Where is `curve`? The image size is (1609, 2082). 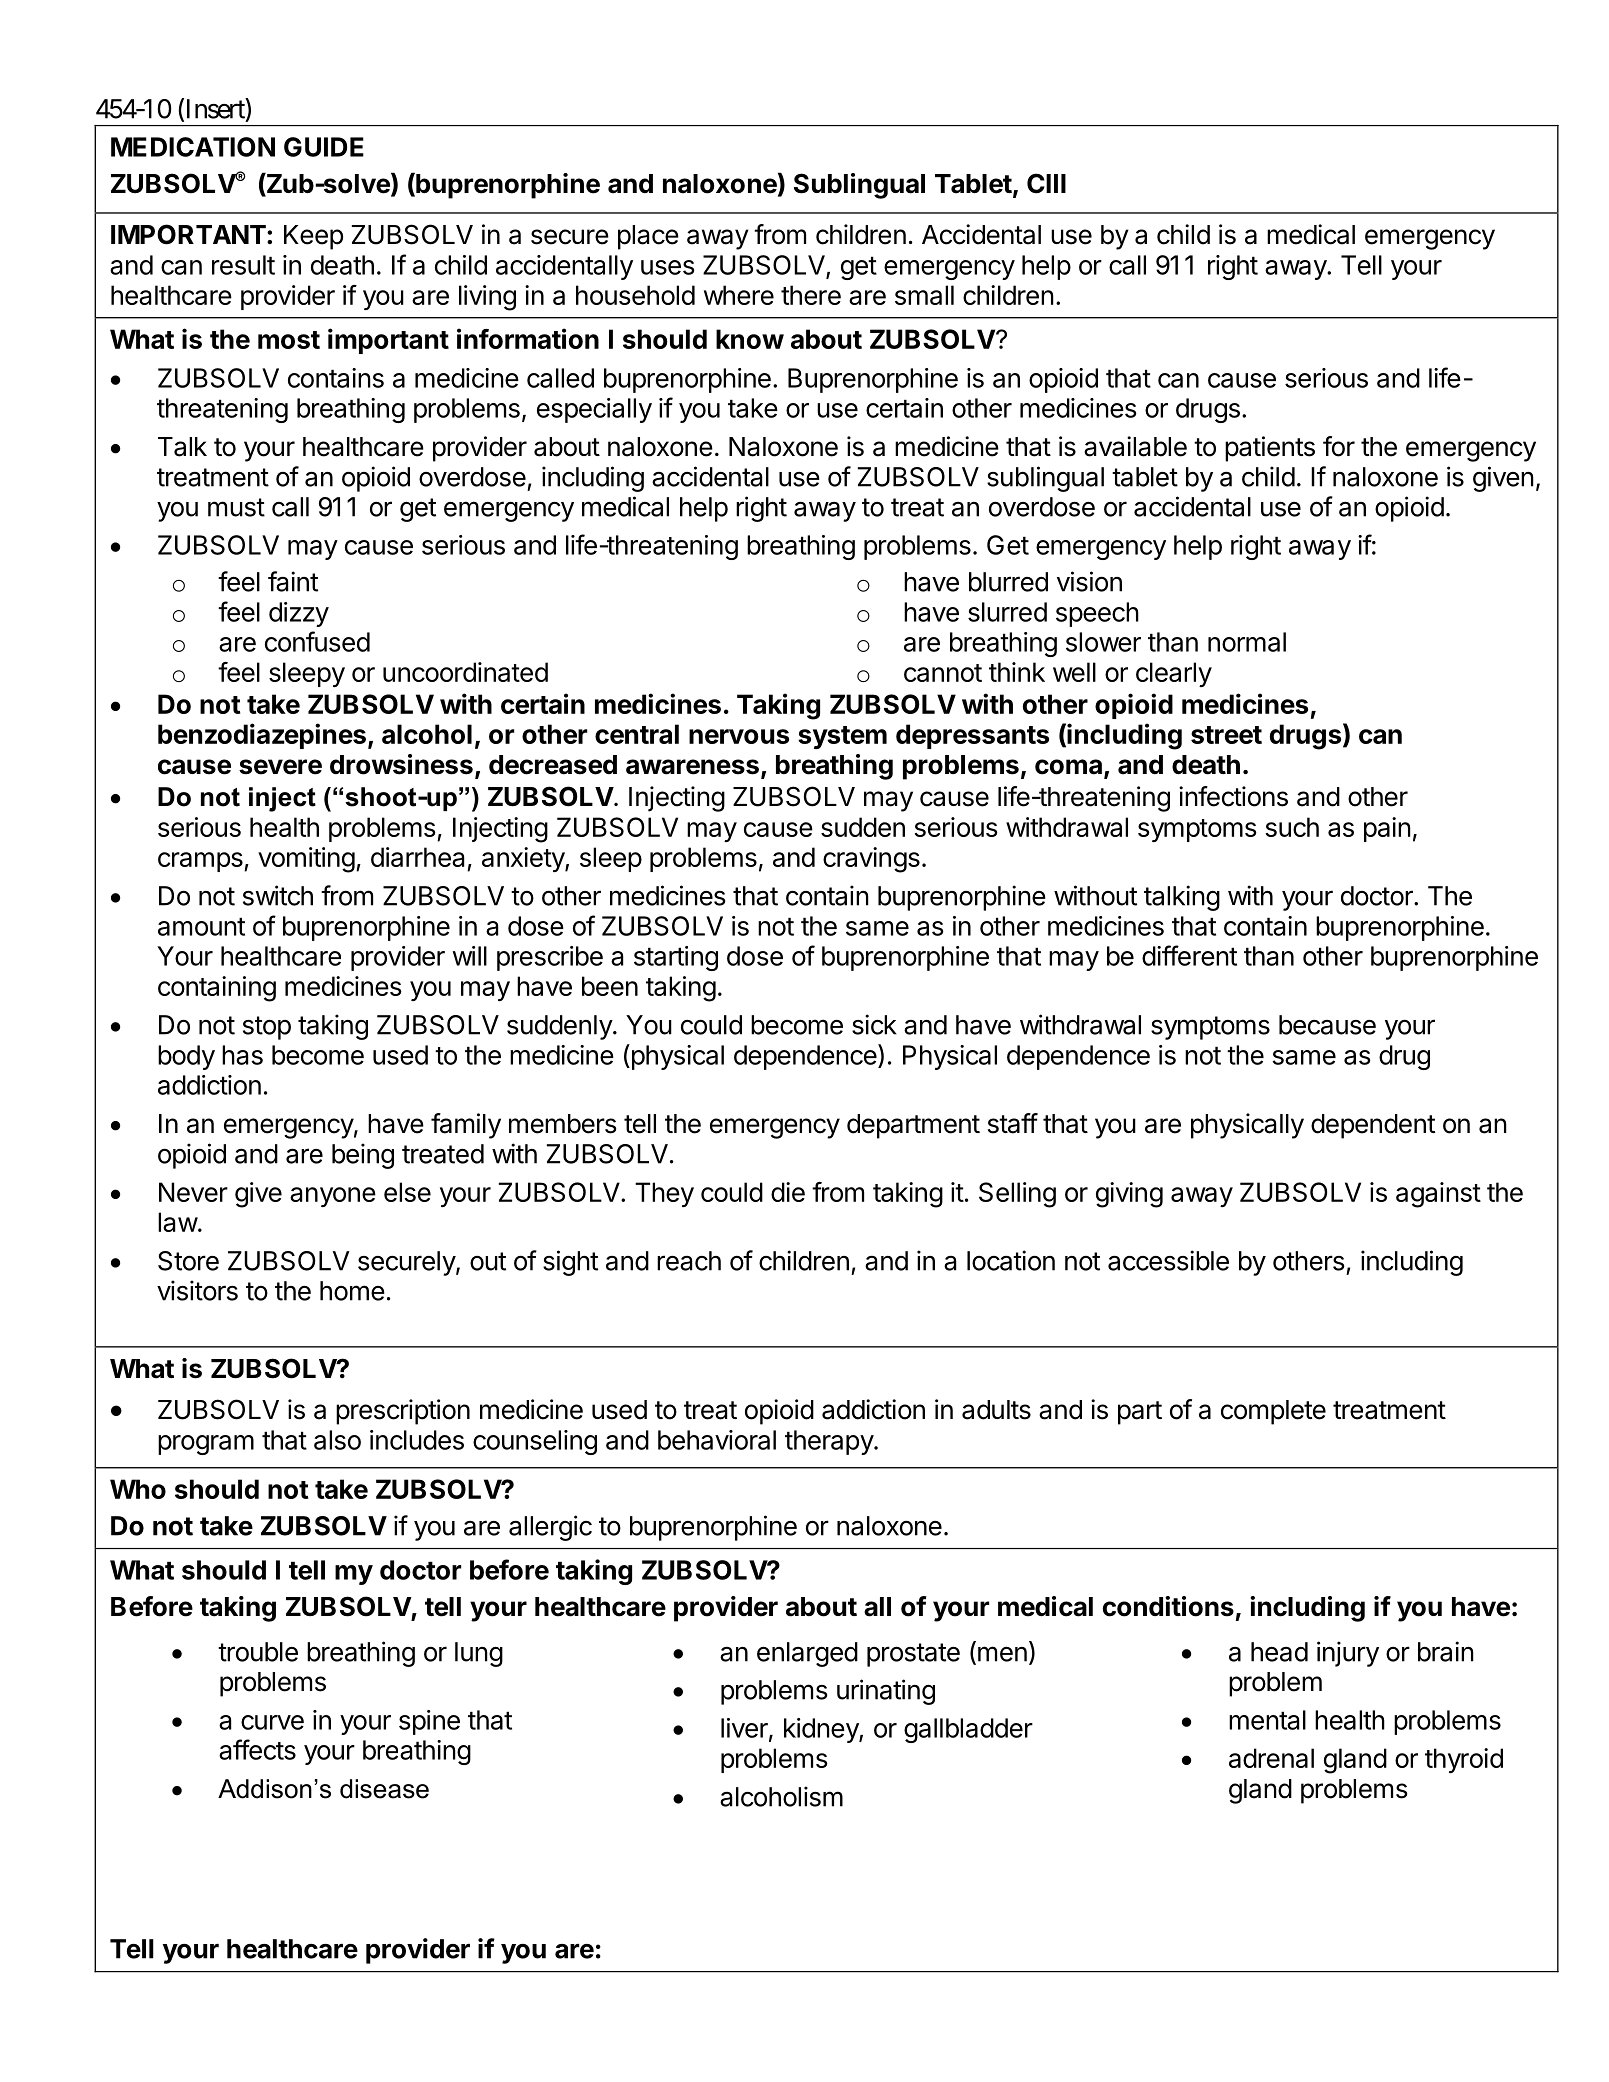
curve is located at coordinates (272, 1722).
